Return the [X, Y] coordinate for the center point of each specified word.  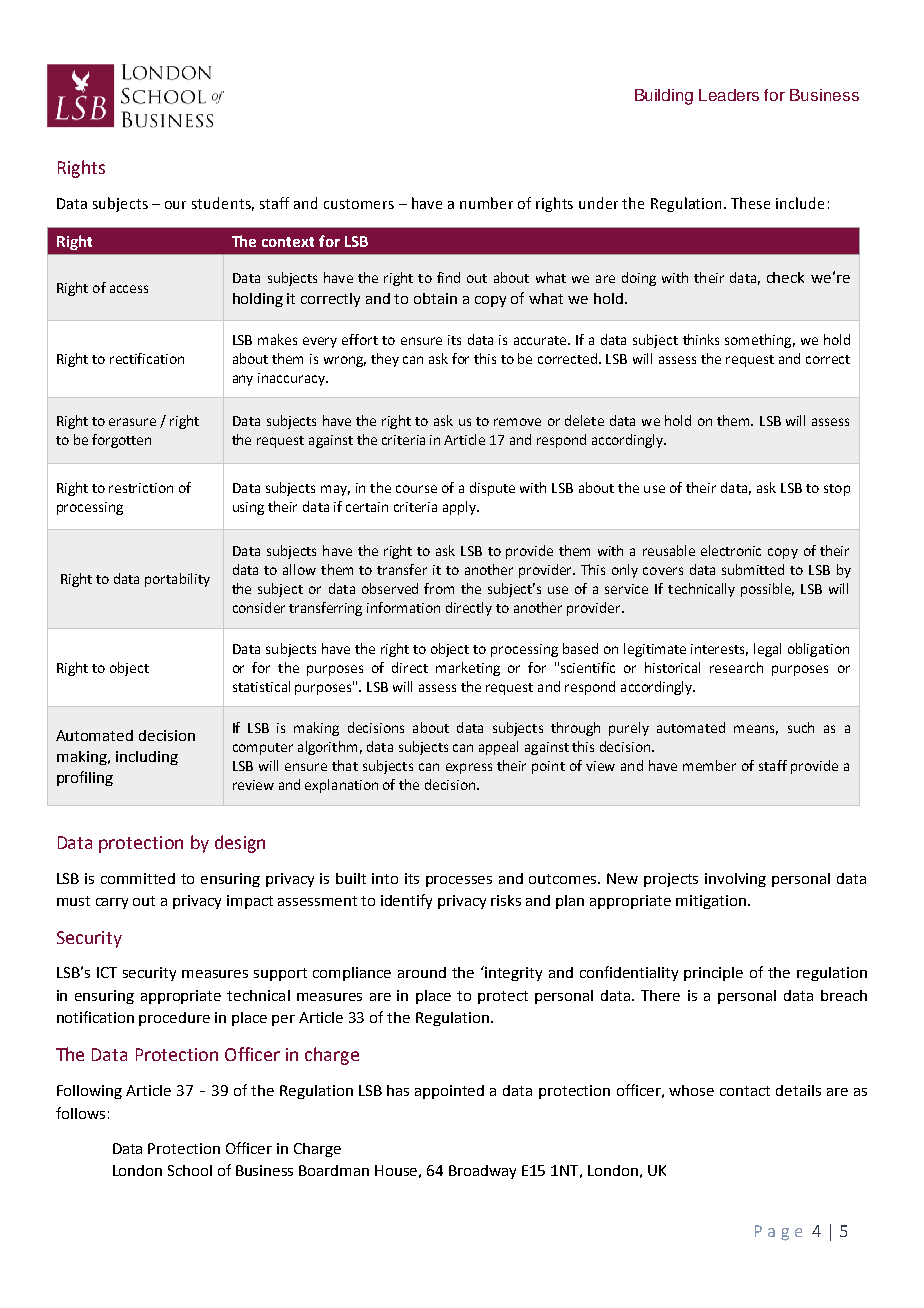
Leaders [729, 95]
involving [735, 880]
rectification [147, 358]
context [288, 242]
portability [177, 580]
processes [459, 881]
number [486, 203]
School [190, 1170]
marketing [468, 669]
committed [138, 878]
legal [767, 650]
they [385, 360]
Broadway [482, 1172]
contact [745, 1091]
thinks [701, 339]
